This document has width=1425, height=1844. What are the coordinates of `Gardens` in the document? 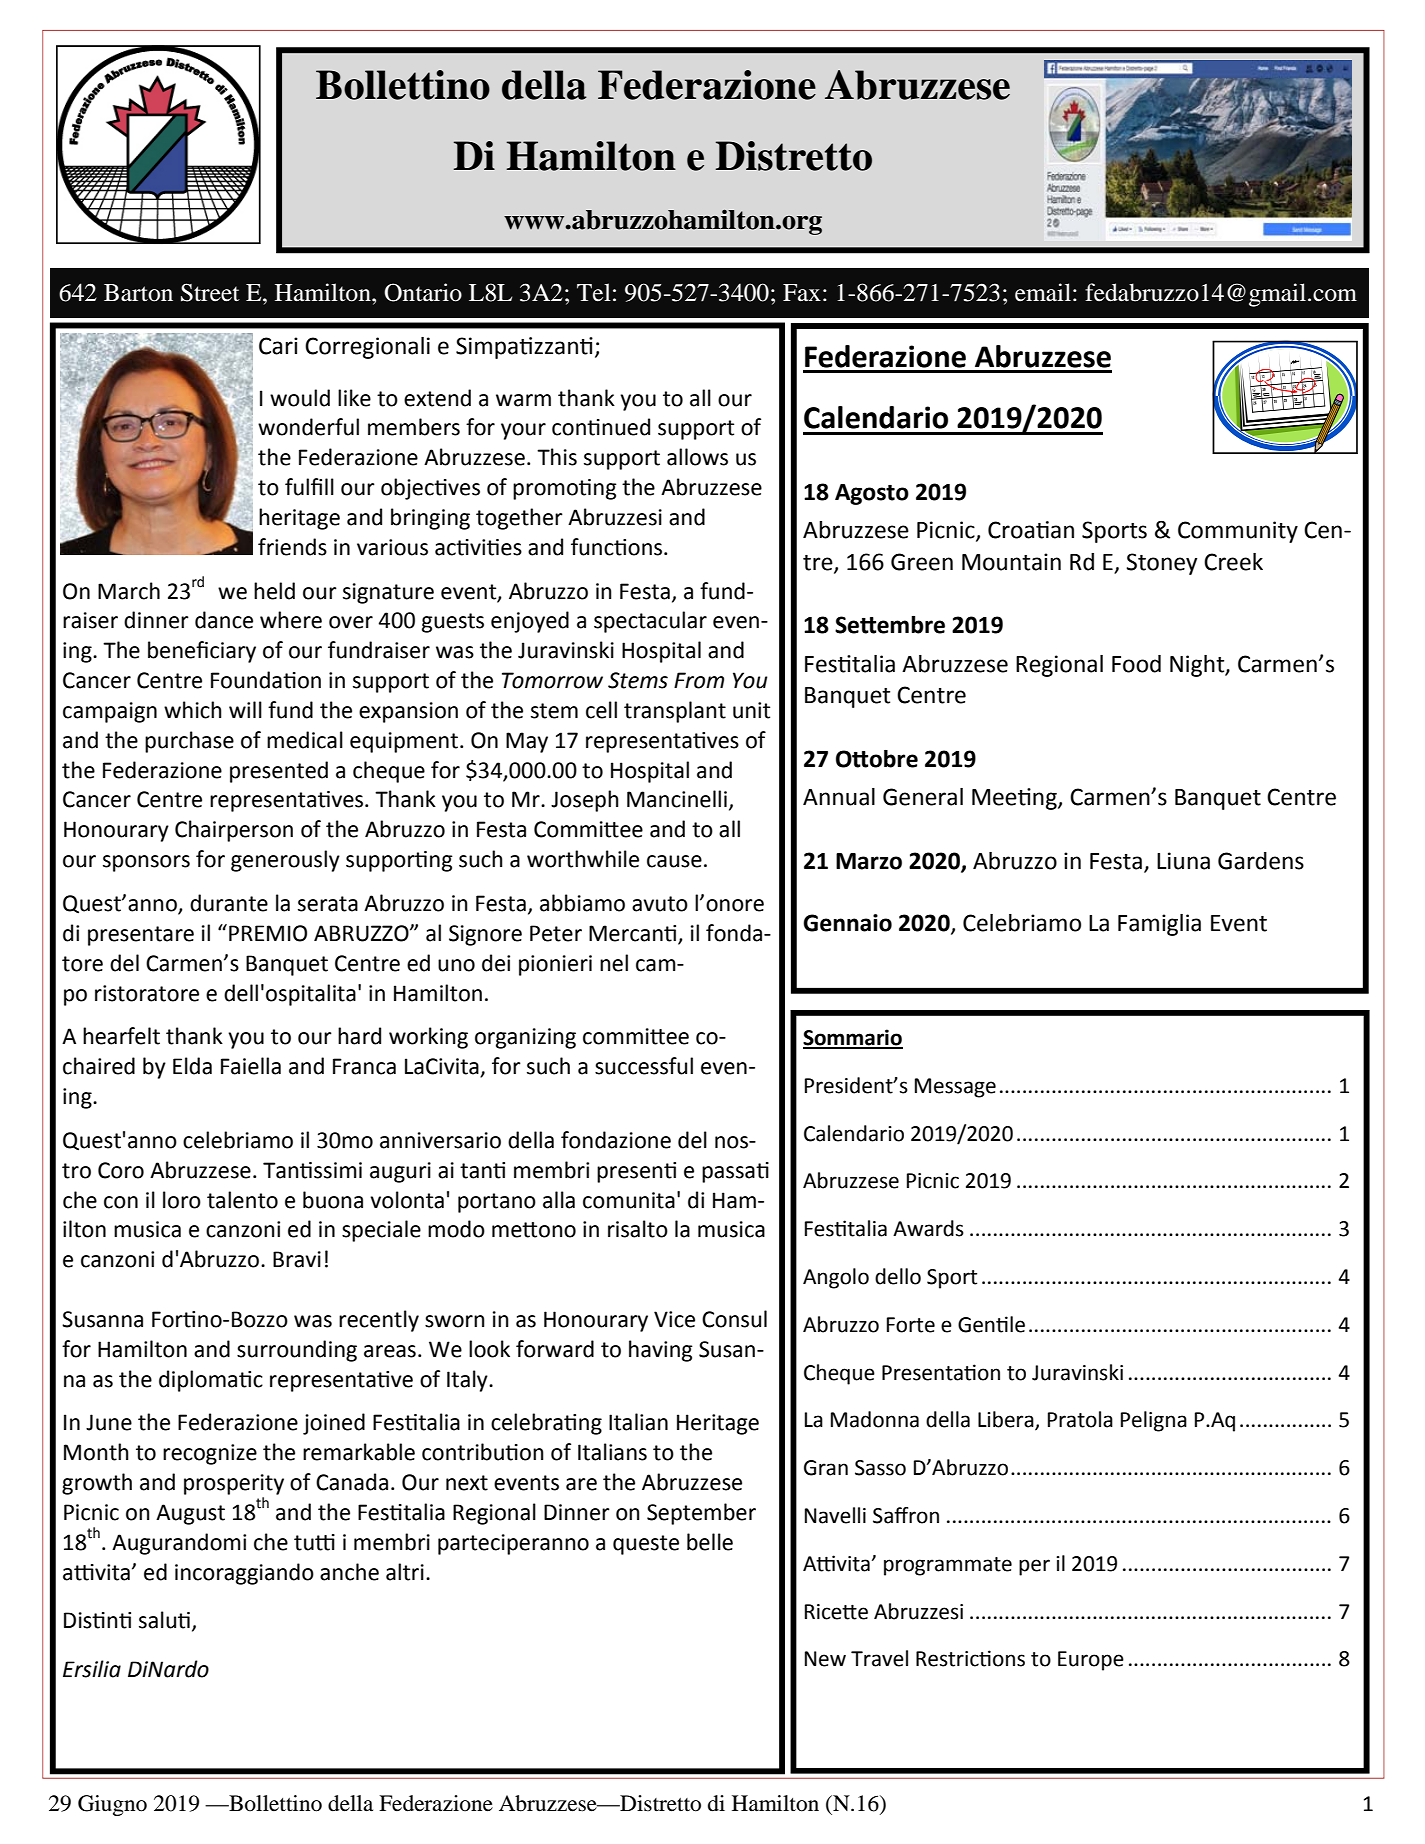 It's located at (1261, 861).
